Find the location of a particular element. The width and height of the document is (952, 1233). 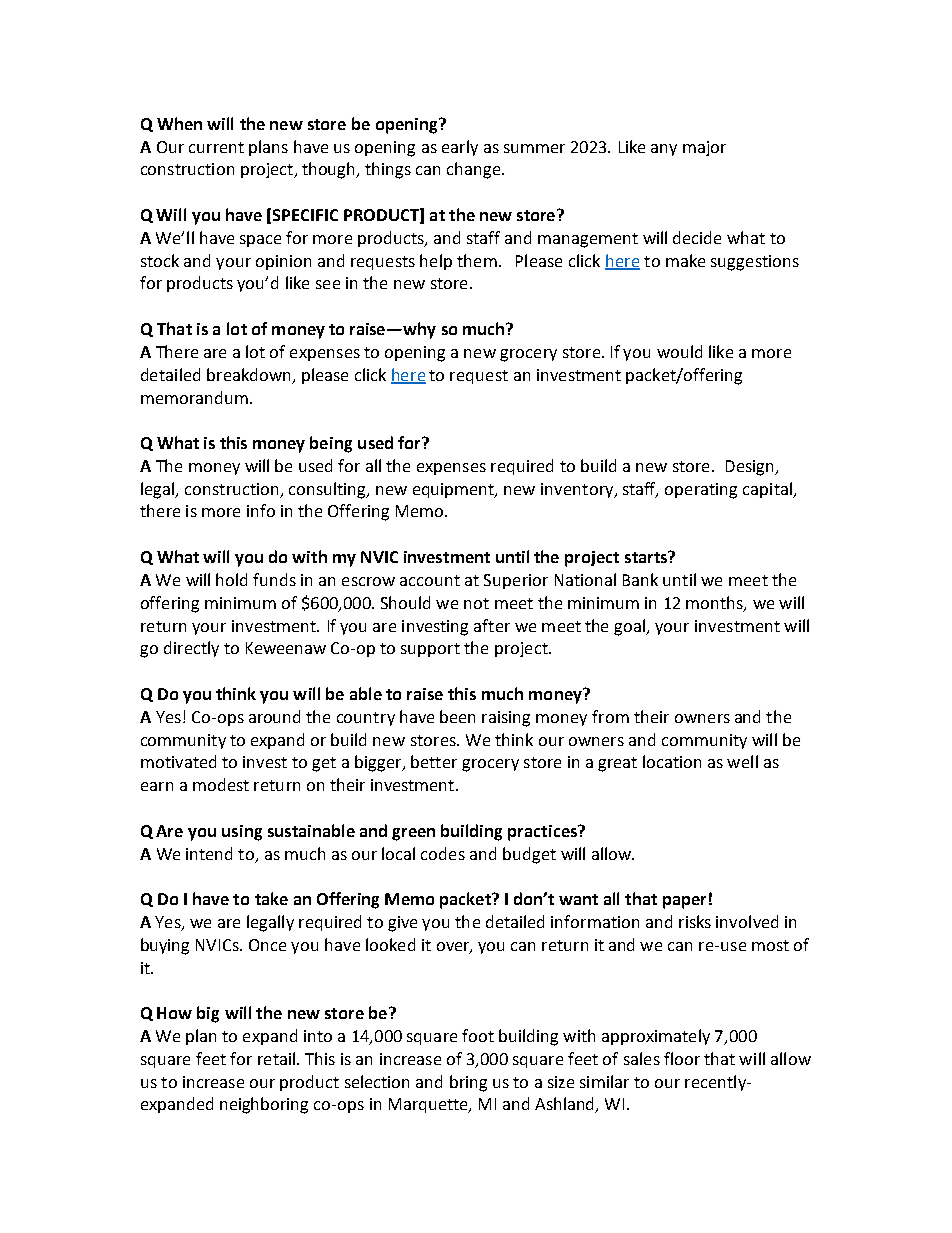

current is located at coordinates (216, 147).
